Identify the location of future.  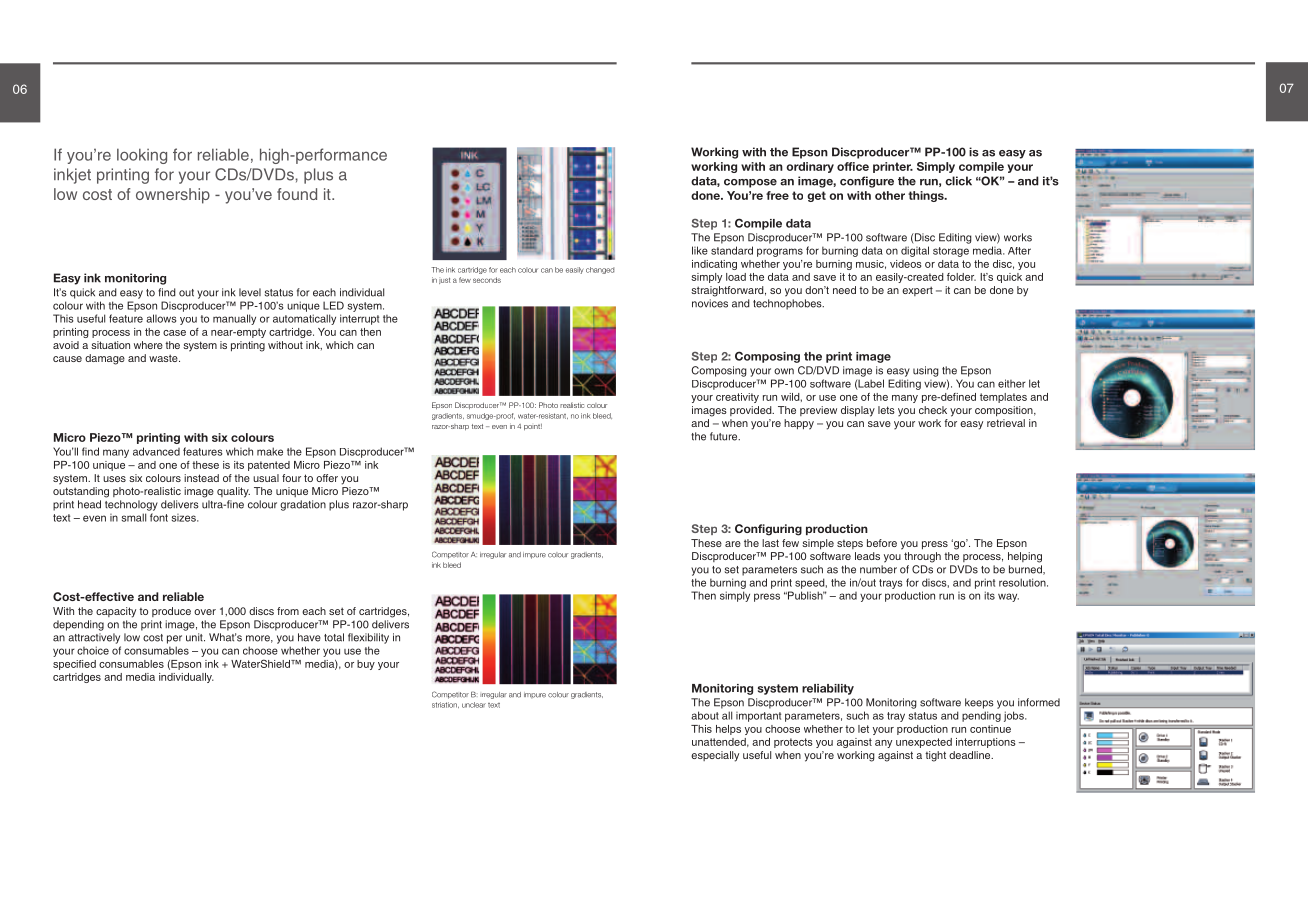
(725, 436).
